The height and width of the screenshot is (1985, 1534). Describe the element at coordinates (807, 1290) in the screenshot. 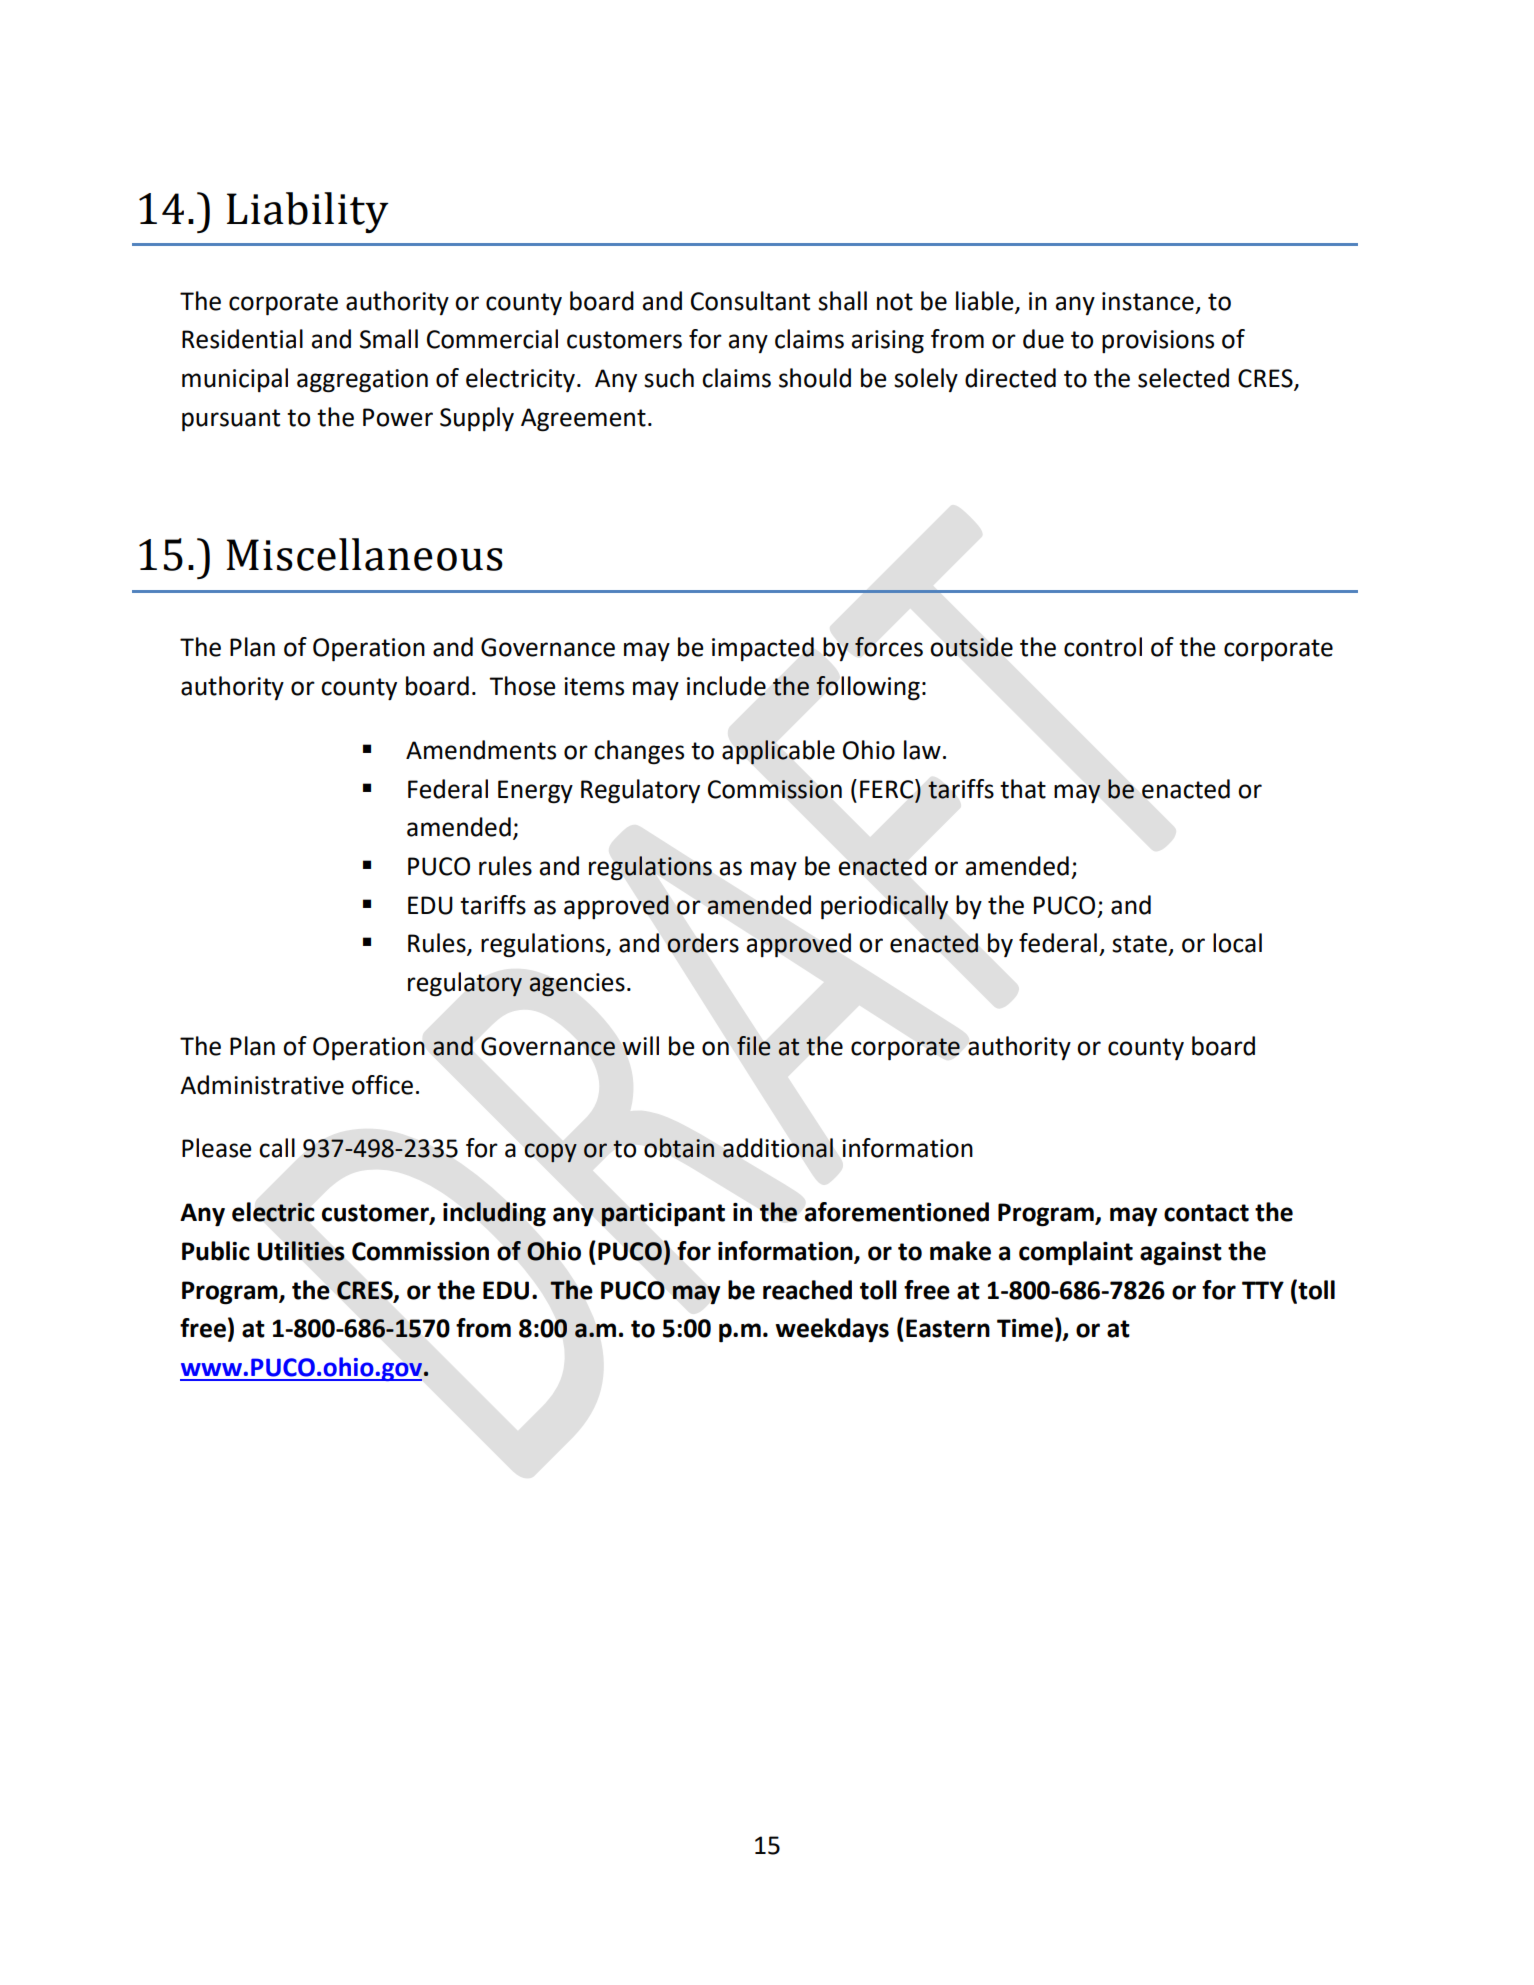

I see `reached` at that location.
